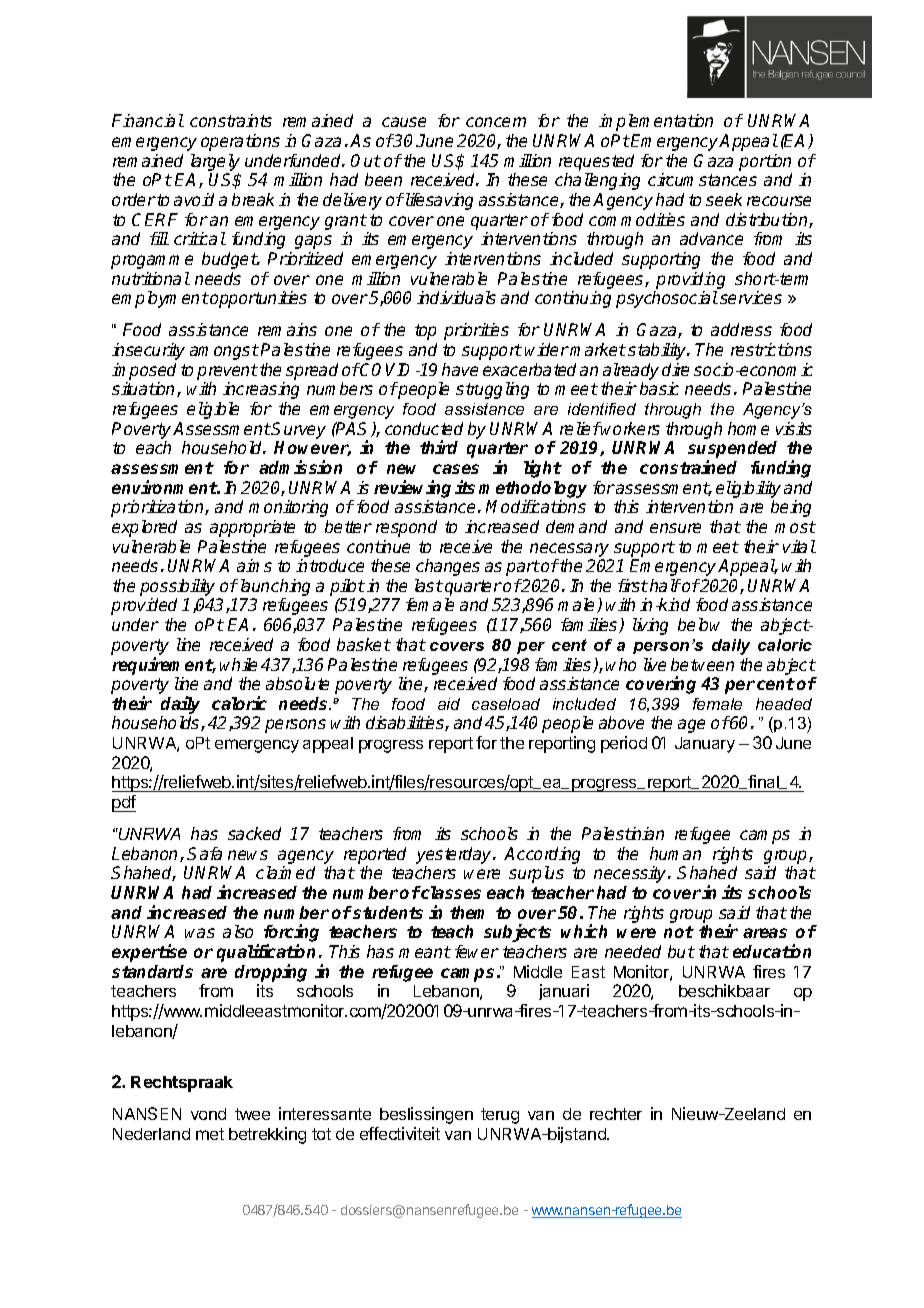 The width and height of the image is (924, 1308). Describe the element at coordinates (177, 587) in the image. I see `possibility` at that location.
